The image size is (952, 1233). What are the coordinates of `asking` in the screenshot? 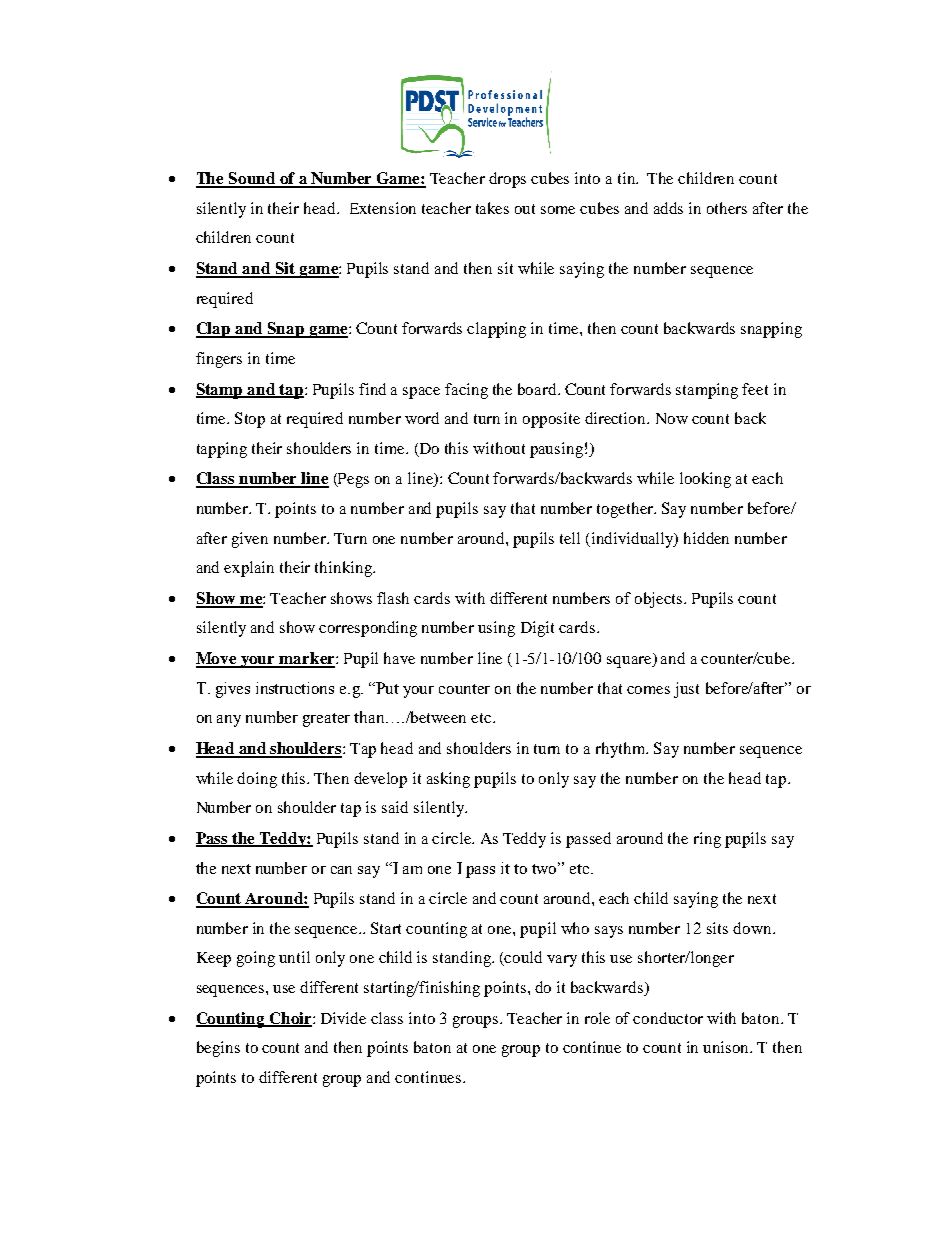 It's located at (448, 780).
